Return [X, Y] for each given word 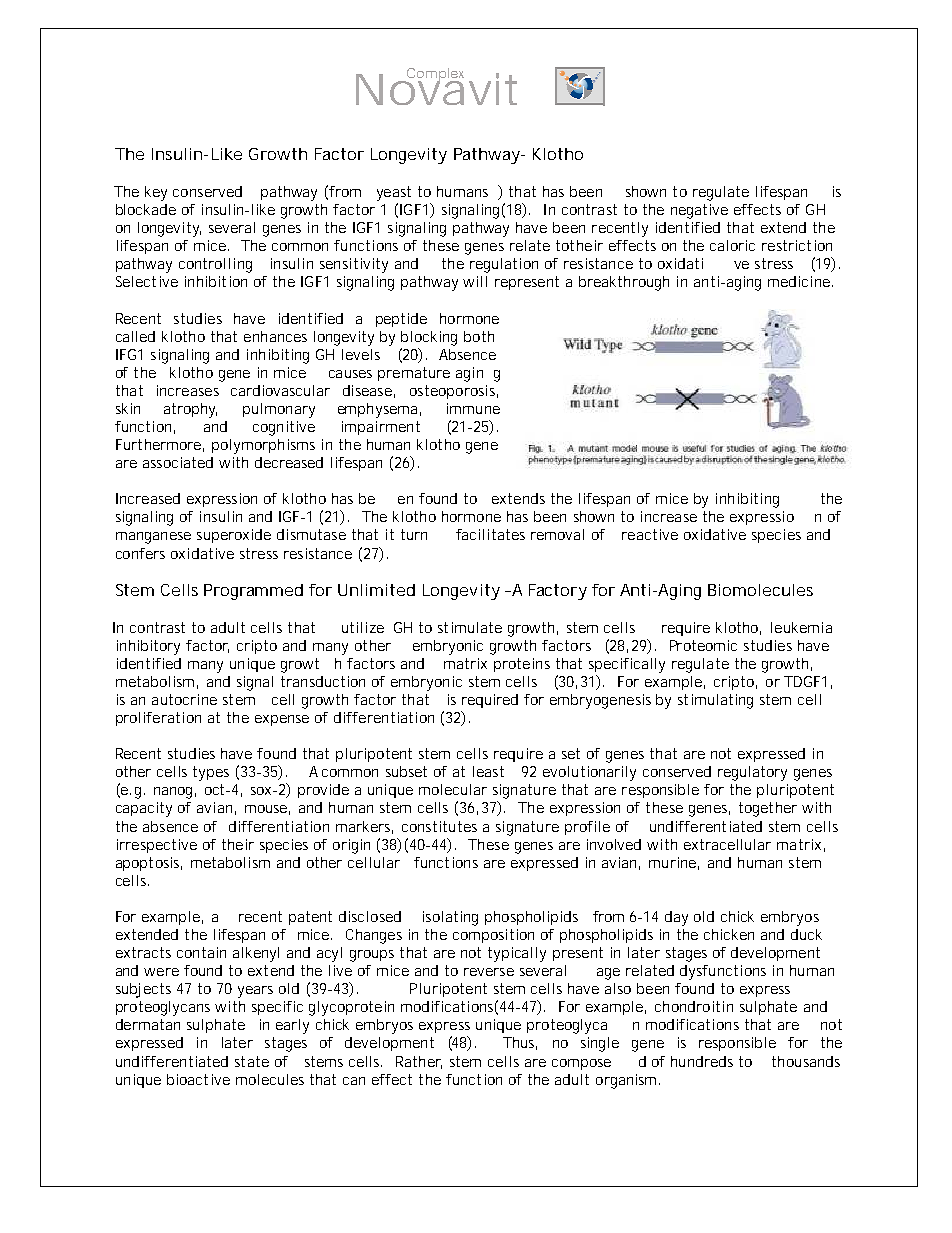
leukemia [801, 627]
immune [473, 408]
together [768, 809]
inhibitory [148, 647]
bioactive [198, 1079]
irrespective [157, 846]
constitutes [439, 826]
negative [699, 211]
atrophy [190, 410]
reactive [650, 534]
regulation [504, 265]
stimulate [470, 627]
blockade [146, 209]
